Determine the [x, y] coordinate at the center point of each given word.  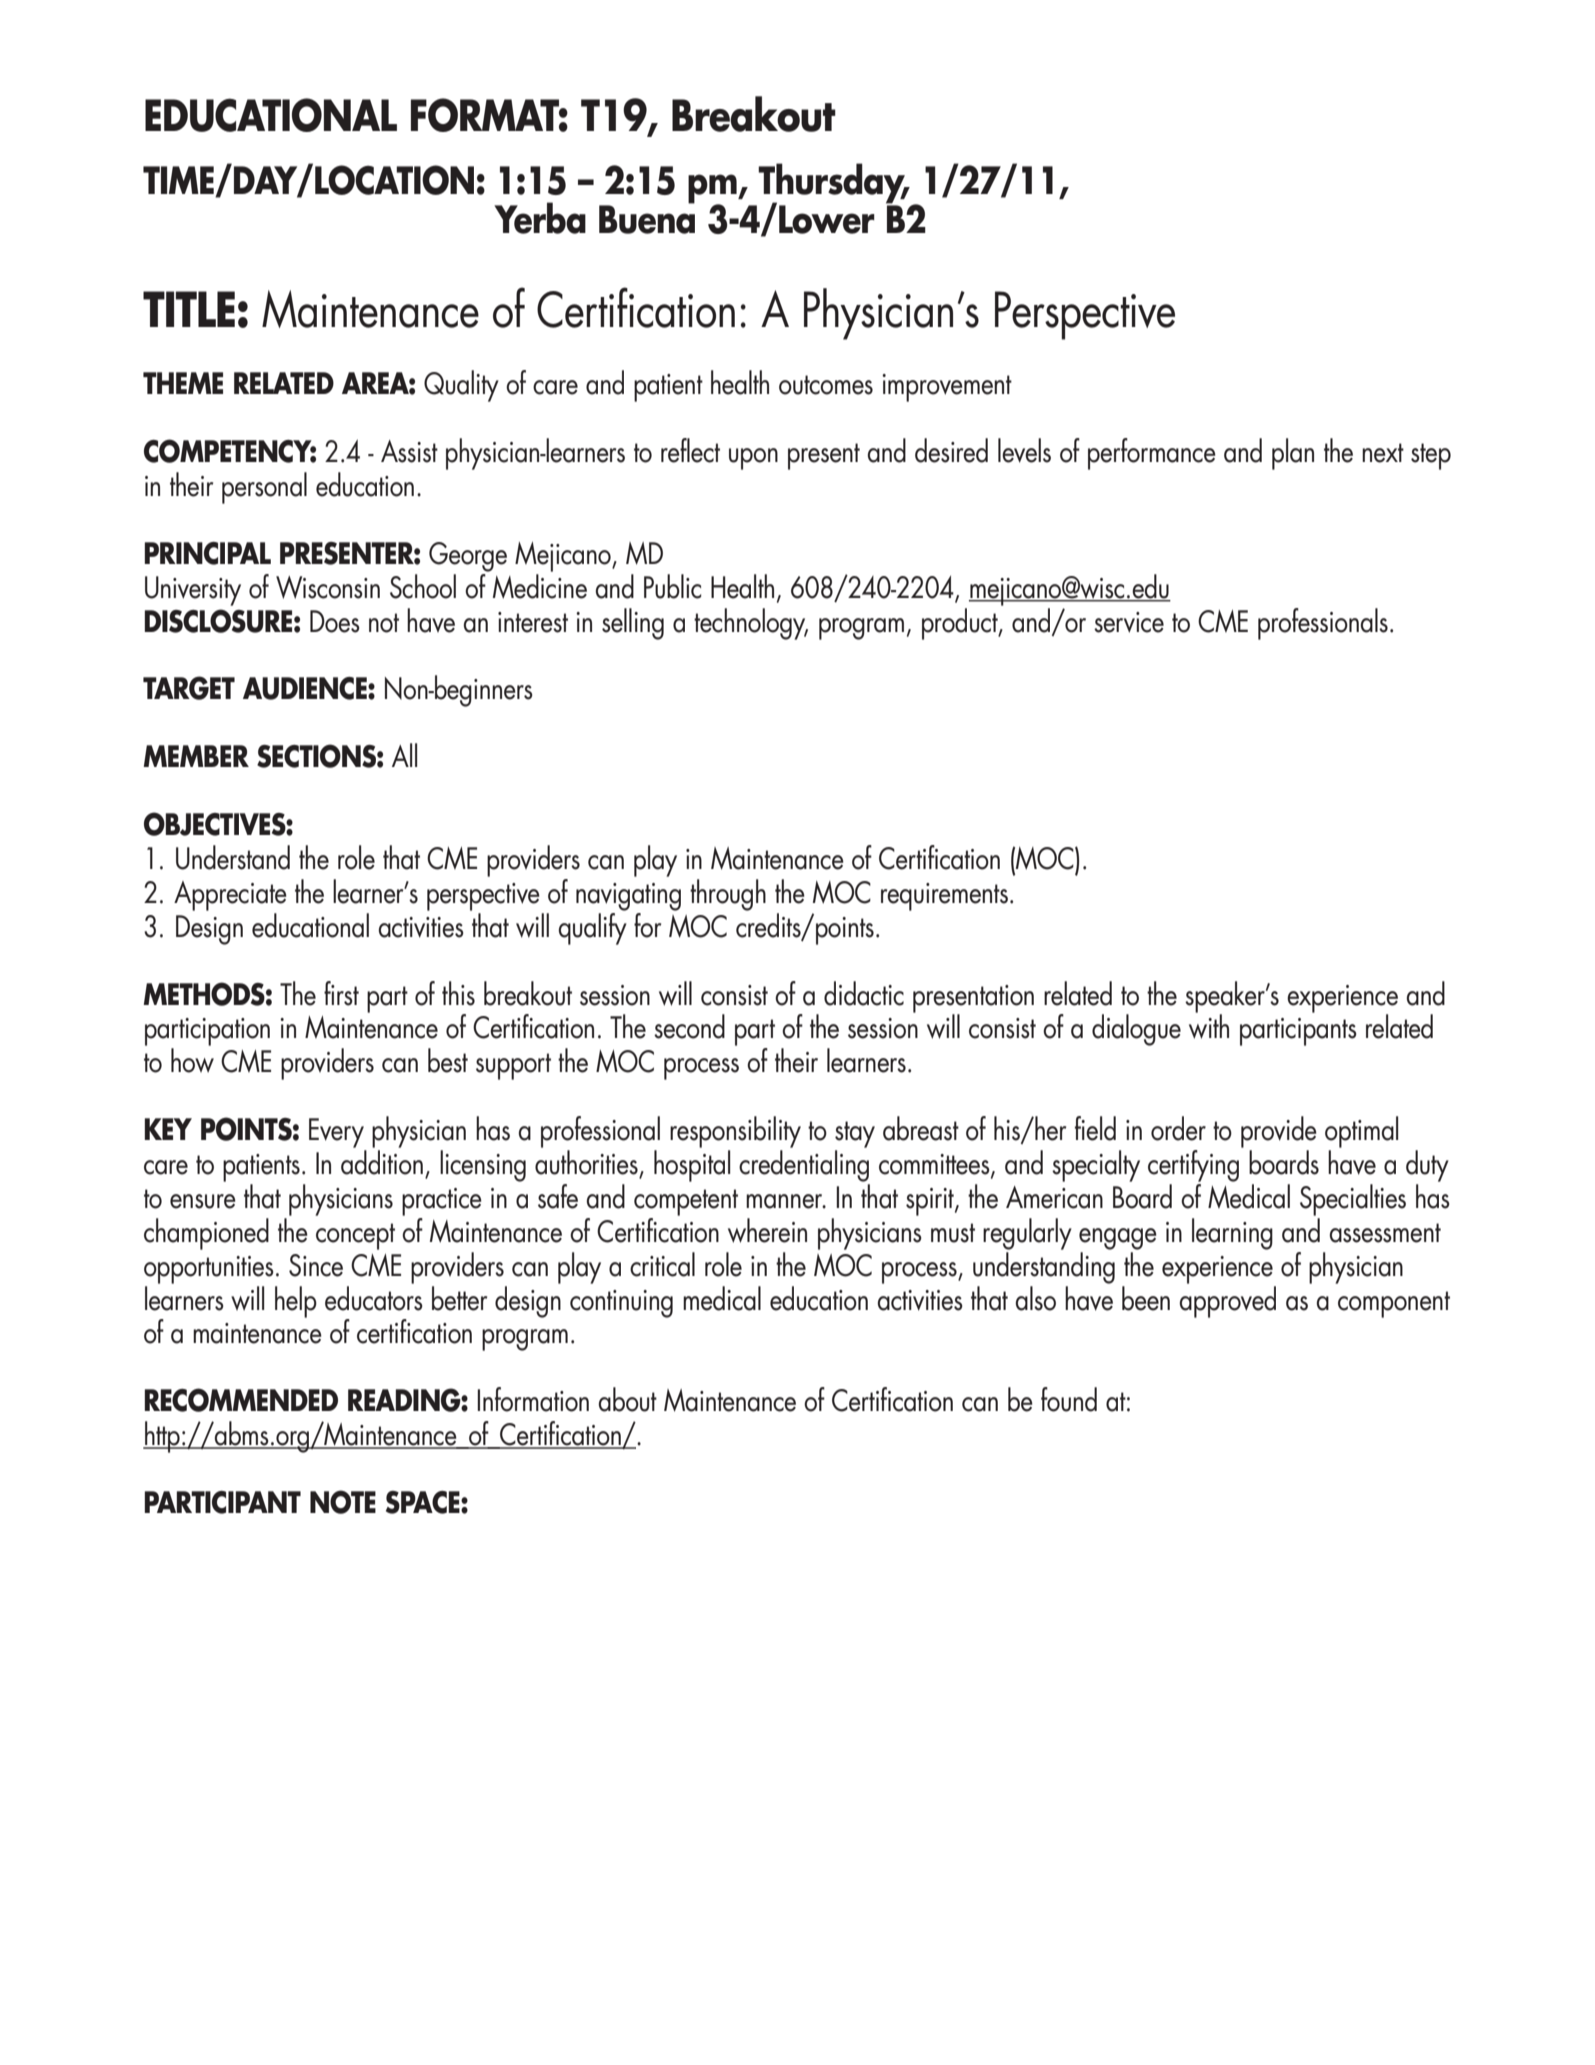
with [1209, 1025]
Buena [647, 218]
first [341, 993]
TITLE [189, 309]
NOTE [343, 1502]
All [404, 755]
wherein [767, 1230]
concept [355, 1236]
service [1129, 622]
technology [751, 624]
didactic [864, 993]
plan [1293, 454]
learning [1232, 1234]
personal [264, 488]
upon [753, 459]
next [1383, 453]
